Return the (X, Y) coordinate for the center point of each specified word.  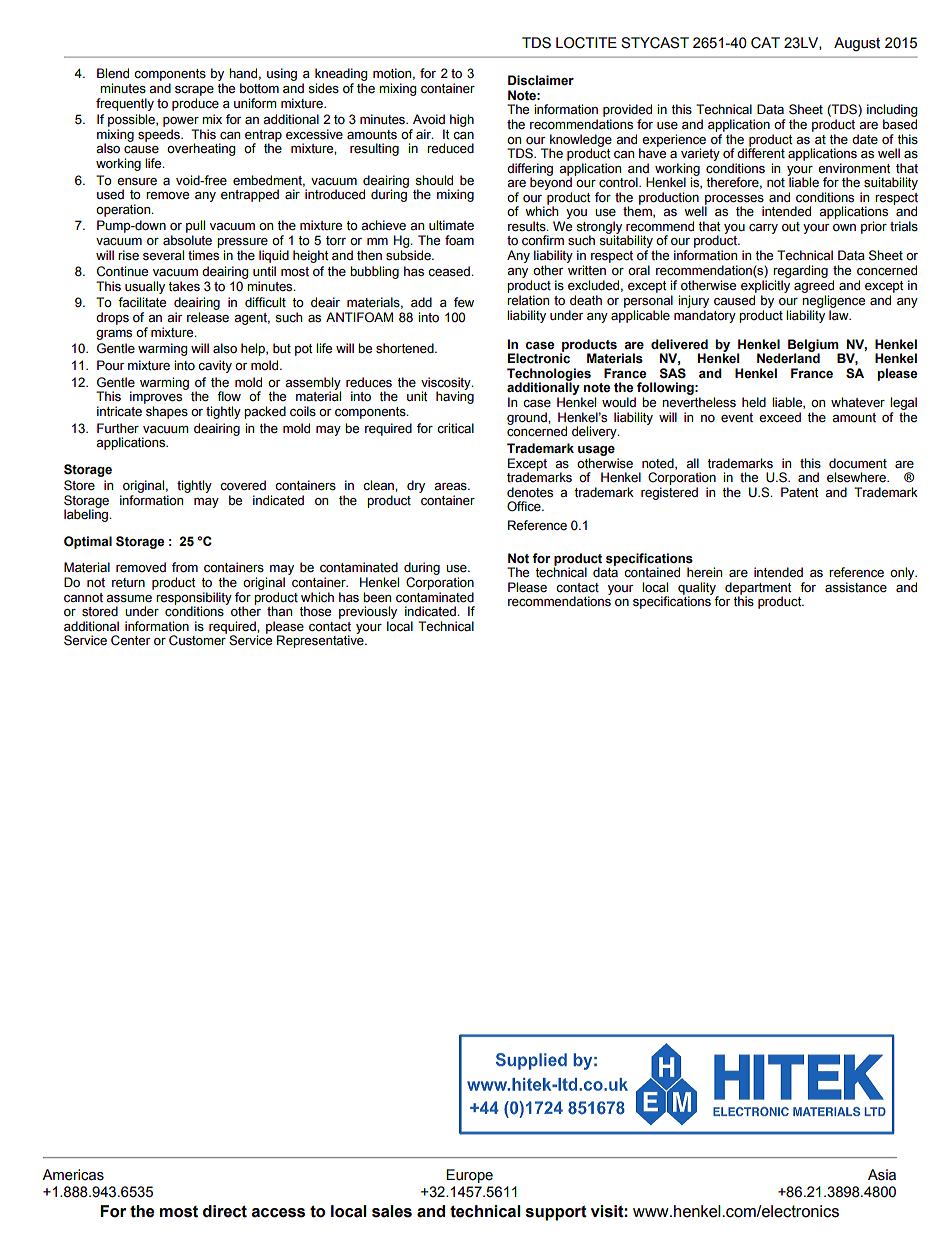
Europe (469, 1176)
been (377, 597)
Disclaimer (541, 80)
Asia (882, 1175)
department (758, 589)
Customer (198, 639)
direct (225, 1211)
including (892, 112)
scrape (194, 91)
